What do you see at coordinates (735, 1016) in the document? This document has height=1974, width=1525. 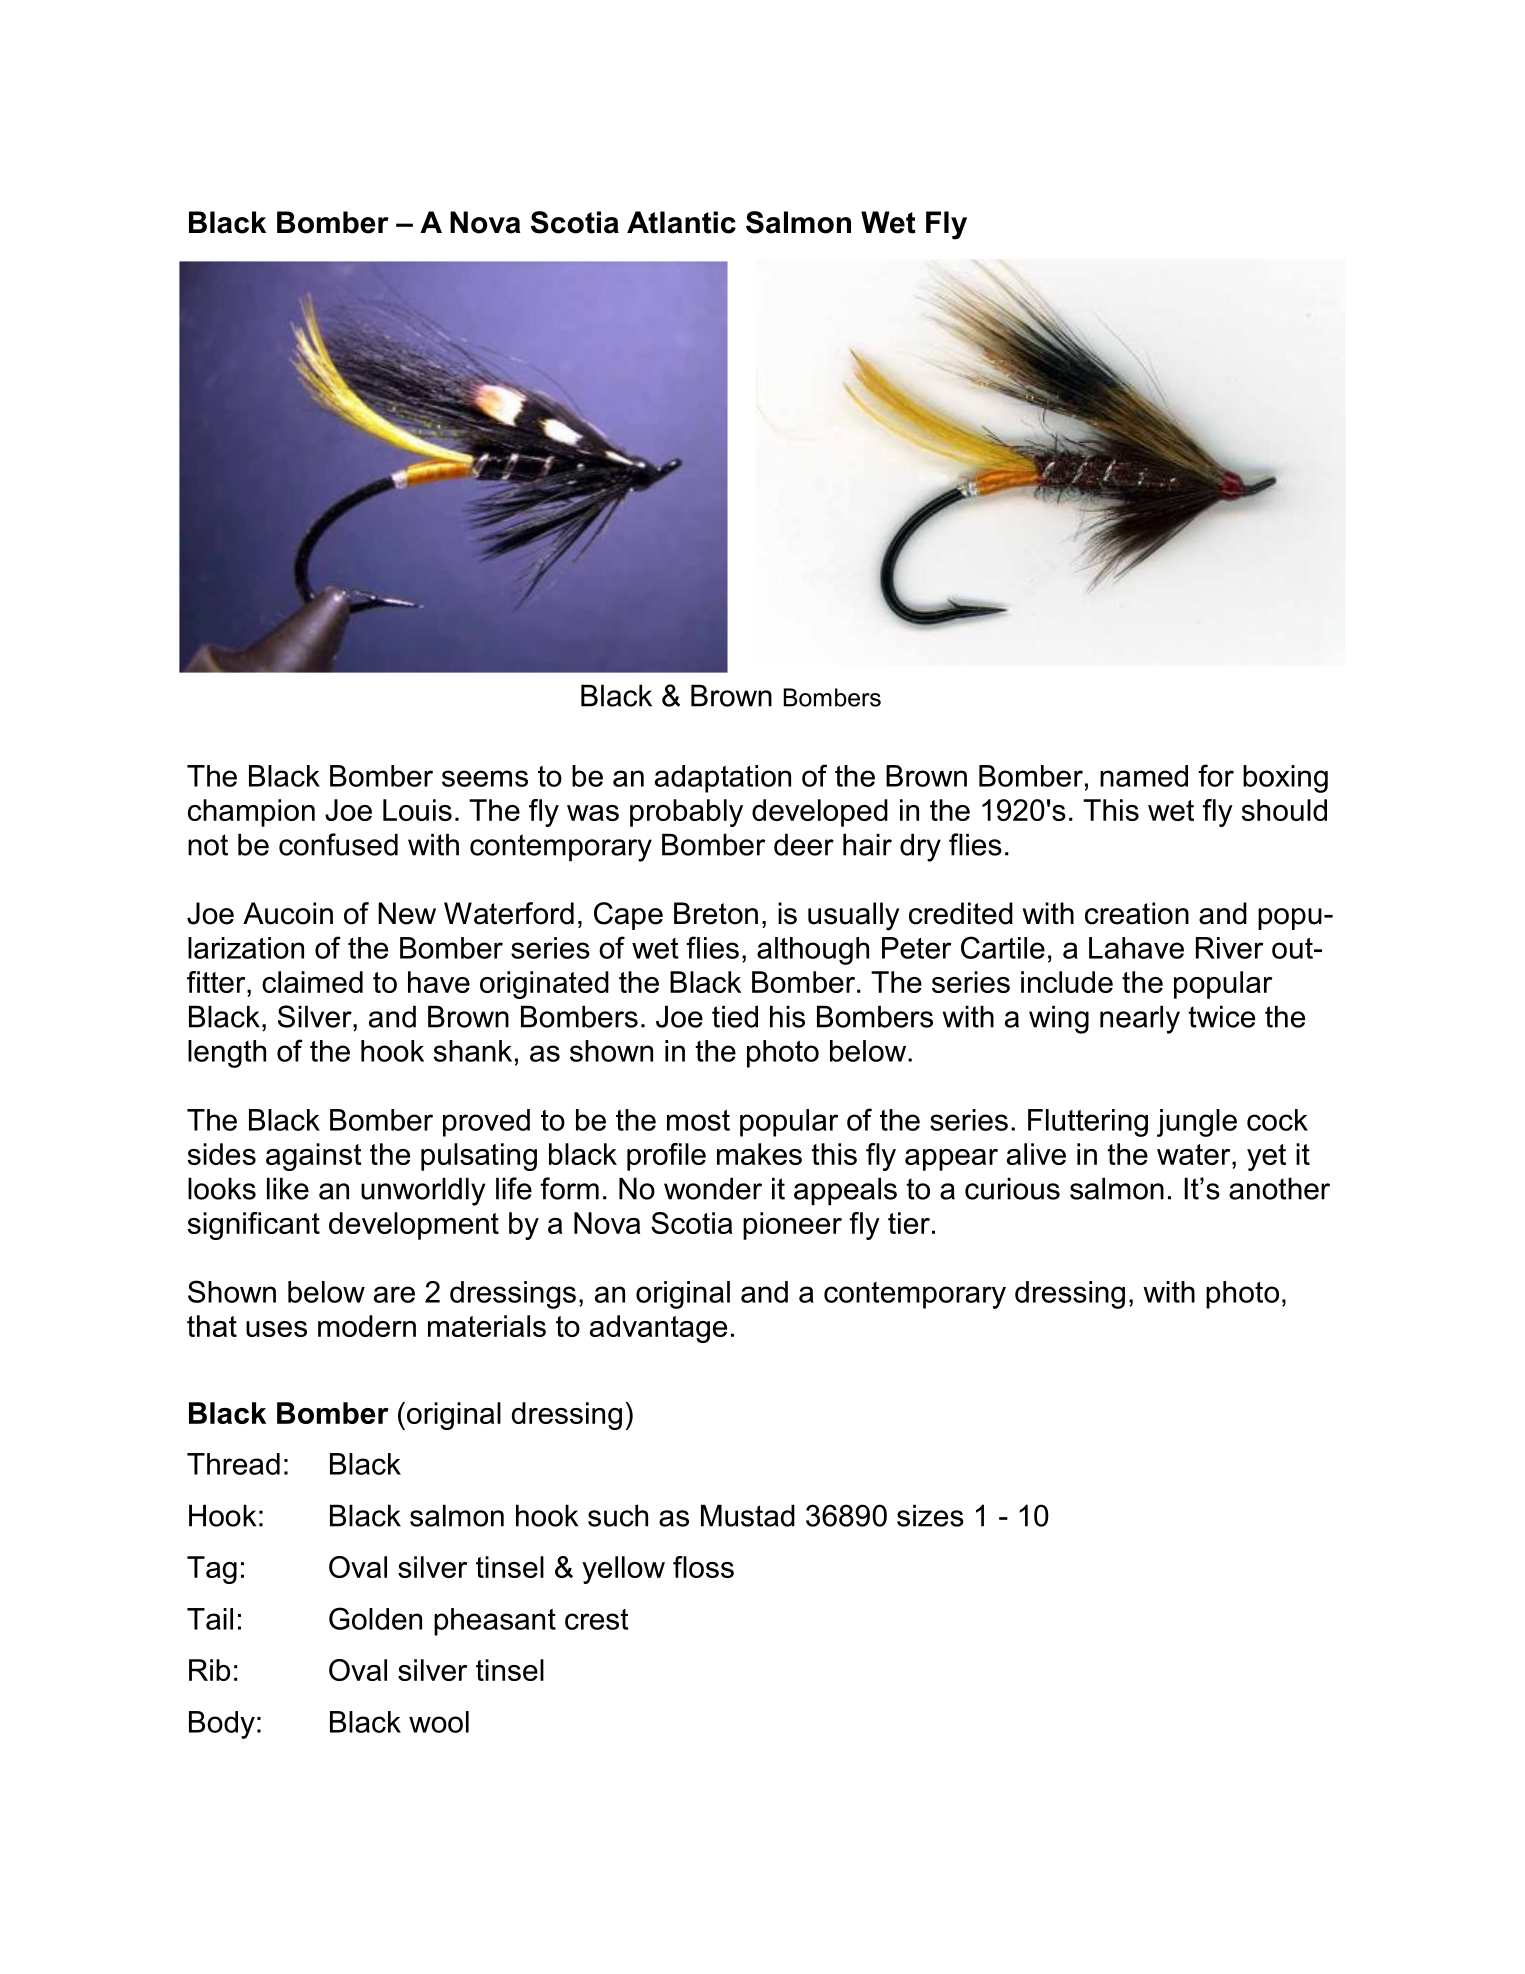 I see `tied` at bounding box center [735, 1016].
